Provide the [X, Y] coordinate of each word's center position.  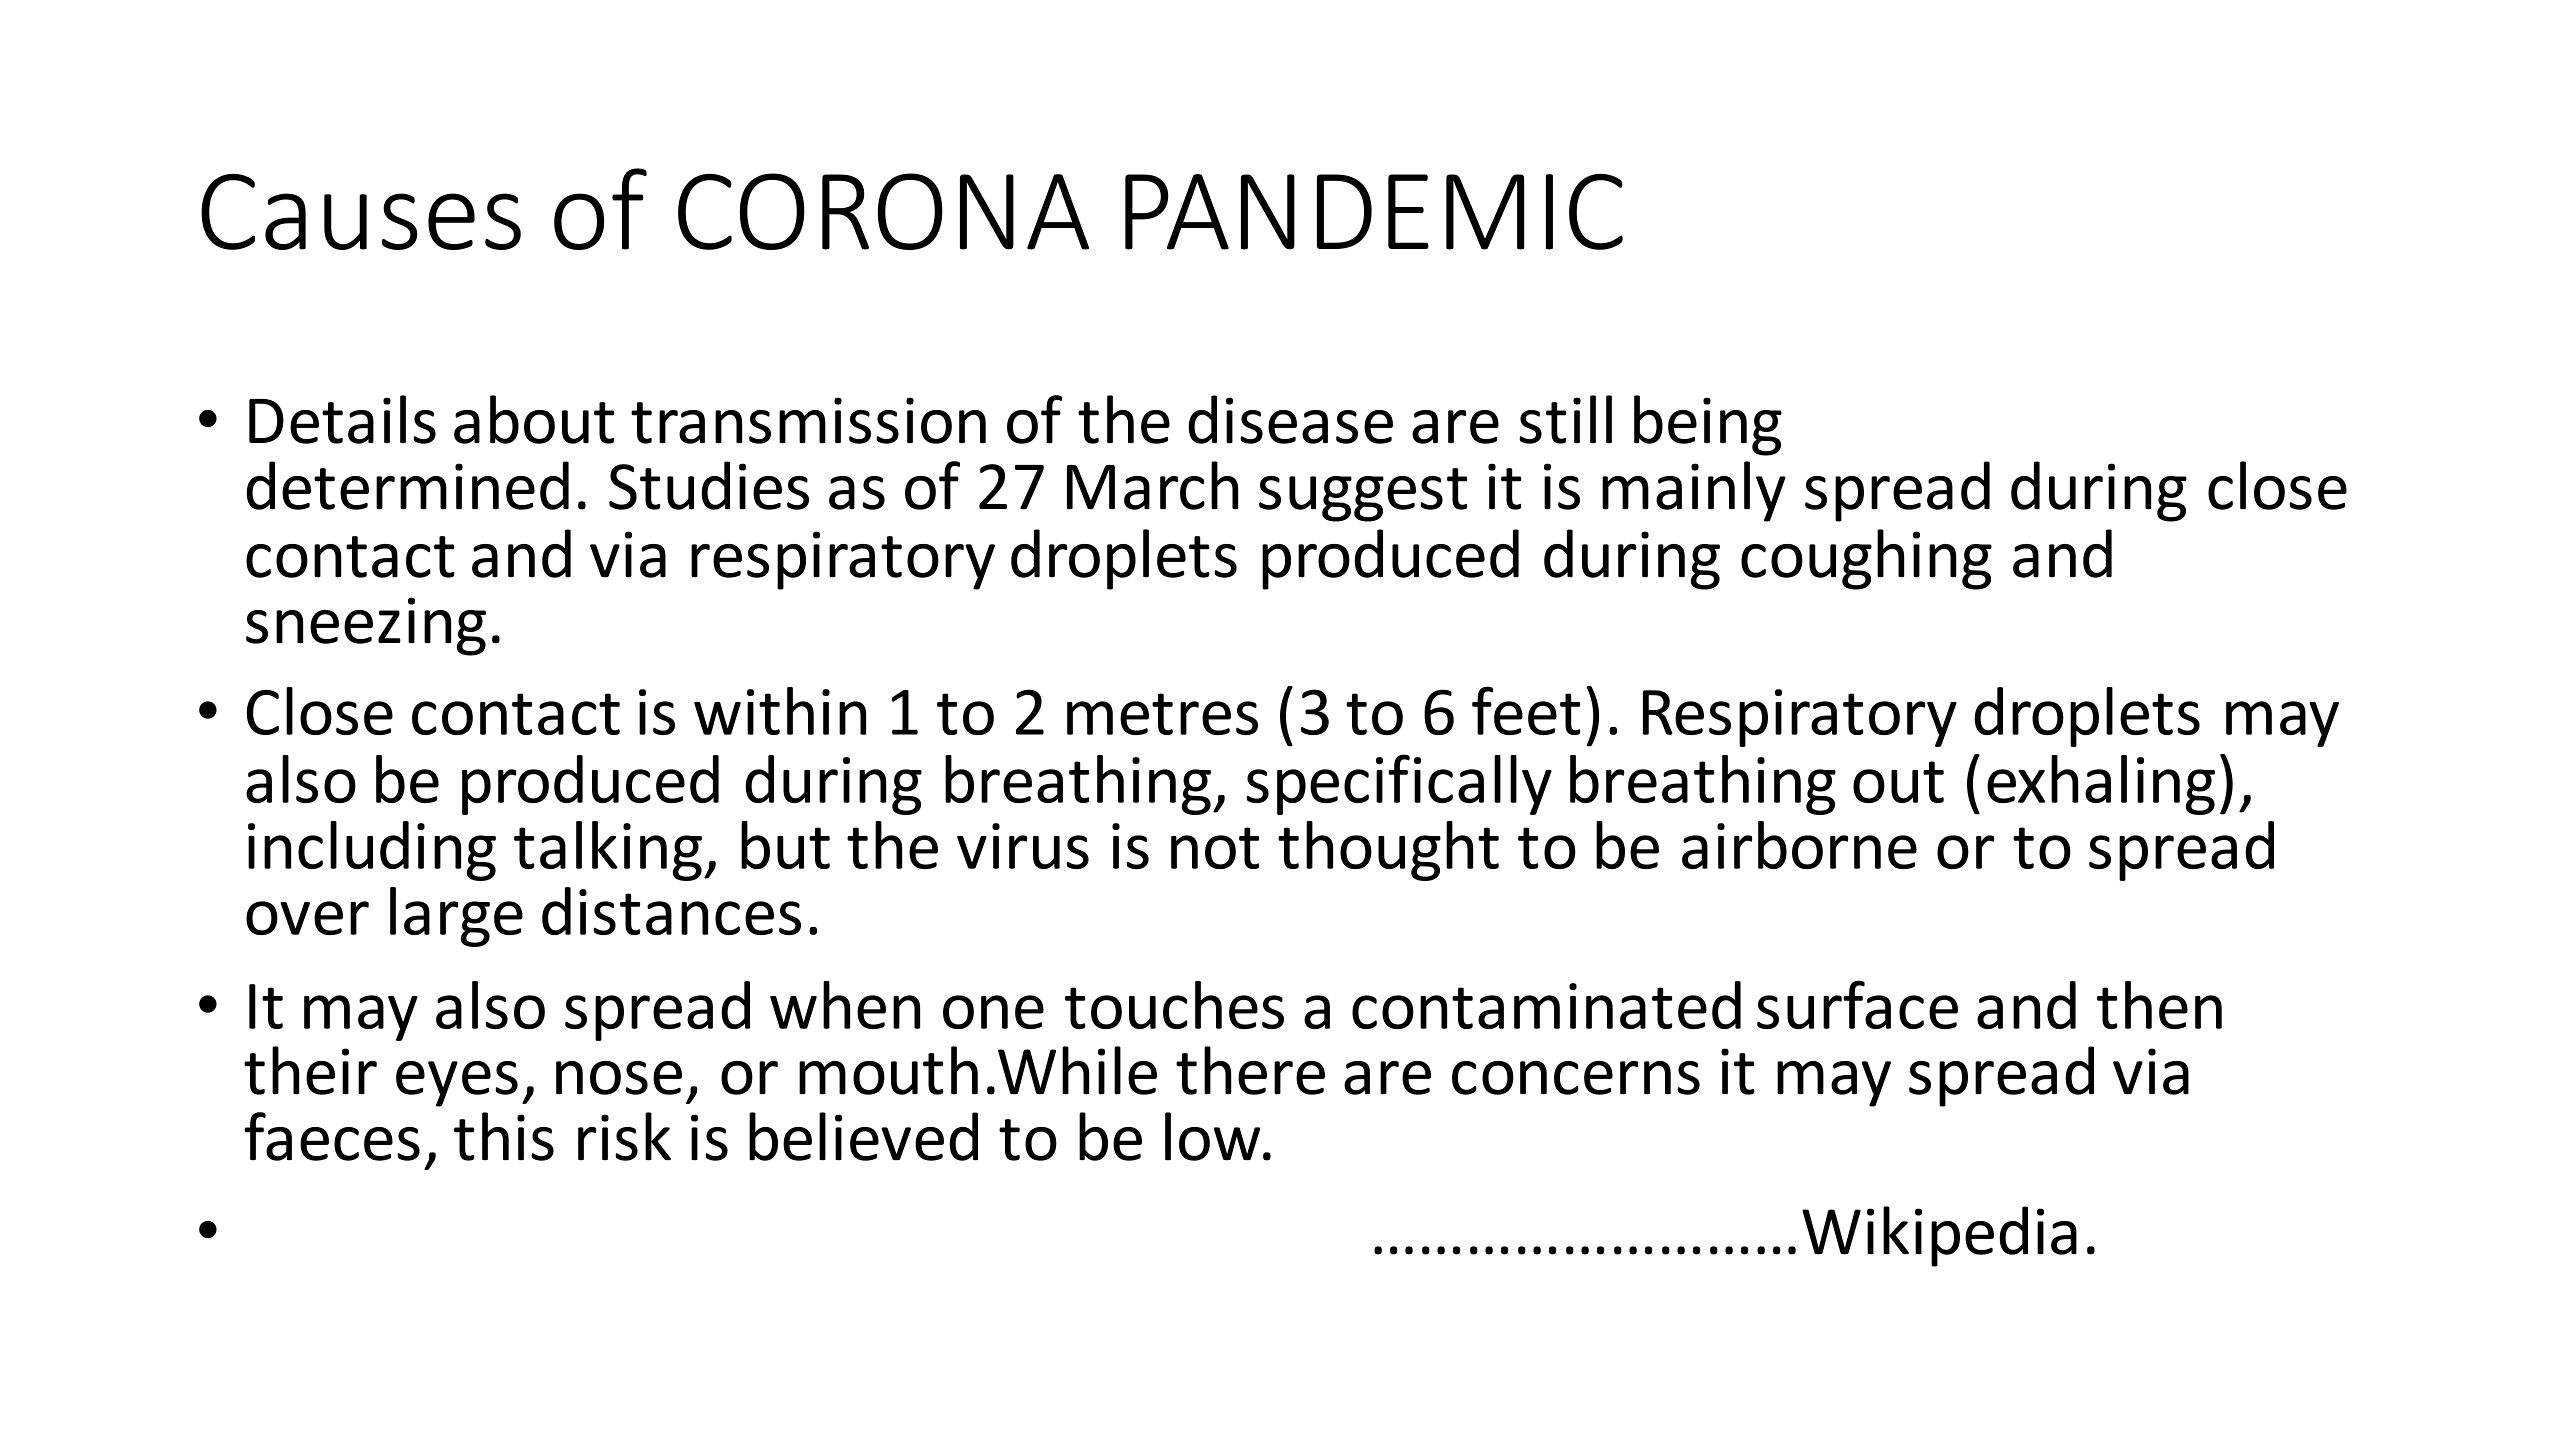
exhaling [2101, 785]
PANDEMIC [1374, 212]
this [504, 1136]
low [1212, 1136]
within [780, 711]
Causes [361, 212]
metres [1162, 714]
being [1708, 425]
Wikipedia [1939, 1236]
